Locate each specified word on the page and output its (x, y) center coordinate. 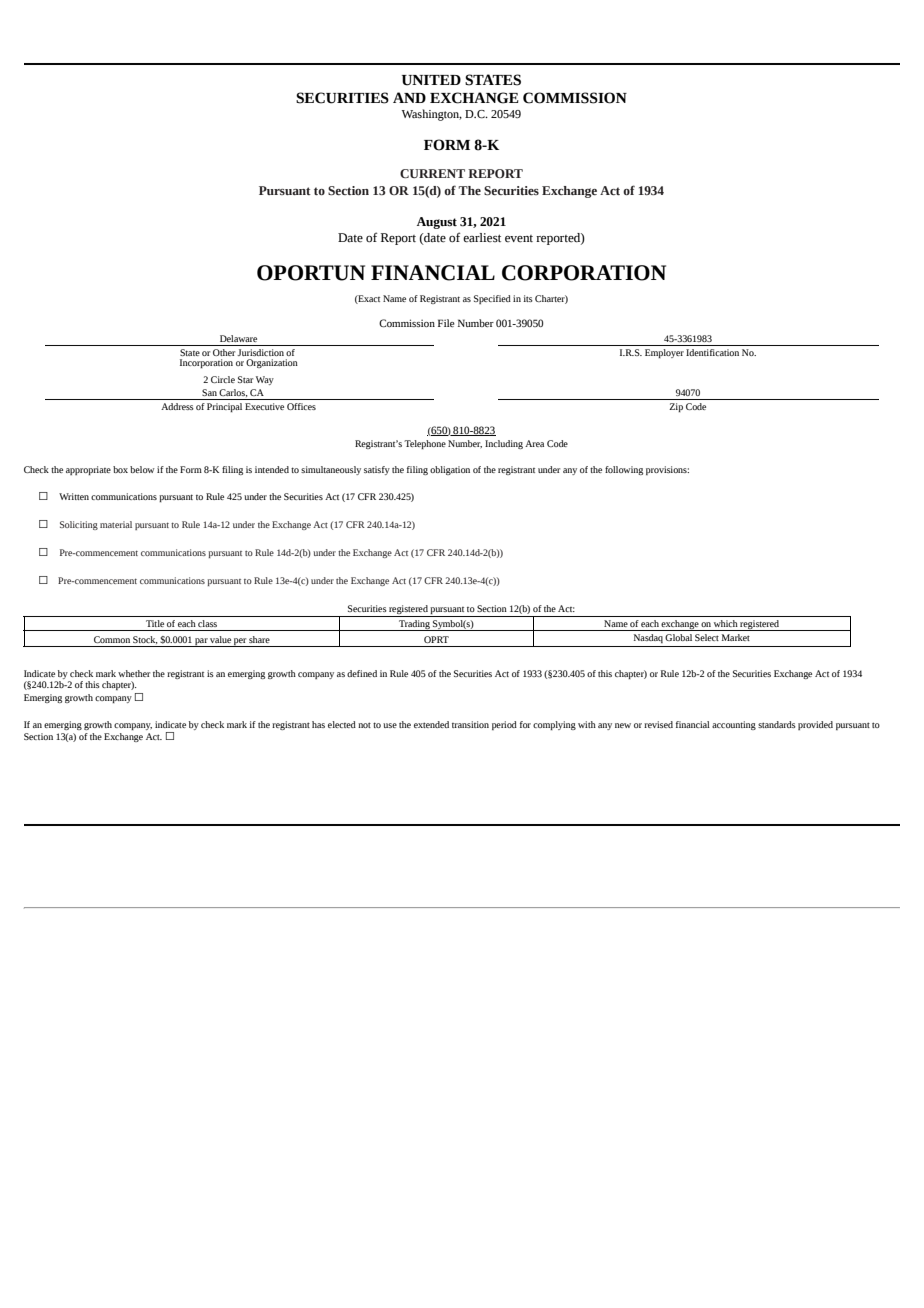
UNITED (431, 80)
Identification (712, 352)
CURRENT (432, 173)
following (624, 470)
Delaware (238, 338)
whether (134, 673)
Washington (432, 115)
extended (431, 724)
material (116, 524)
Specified (492, 299)
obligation (450, 470)
